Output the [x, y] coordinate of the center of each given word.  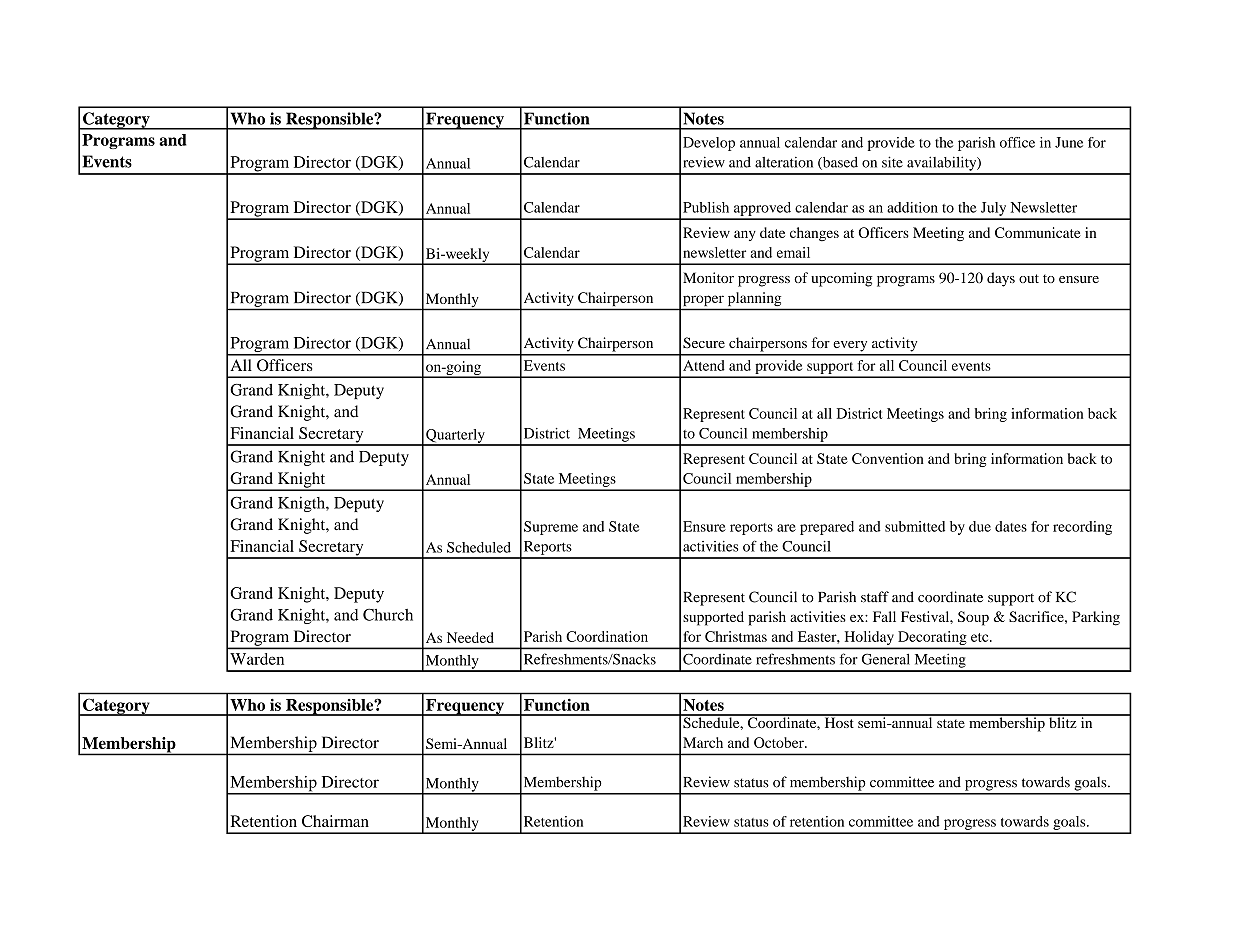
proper [703, 301]
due [980, 526]
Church [388, 614]
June [1069, 142]
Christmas [736, 636]
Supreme [551, 528]
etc [981, 637]
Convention [888, 458]
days [1001, 279]
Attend [704, 365]
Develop [709, 144]
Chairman [335, 821]
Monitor [708, 277]
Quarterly [455, 437]
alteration [784, 162]
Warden [257, 659]
